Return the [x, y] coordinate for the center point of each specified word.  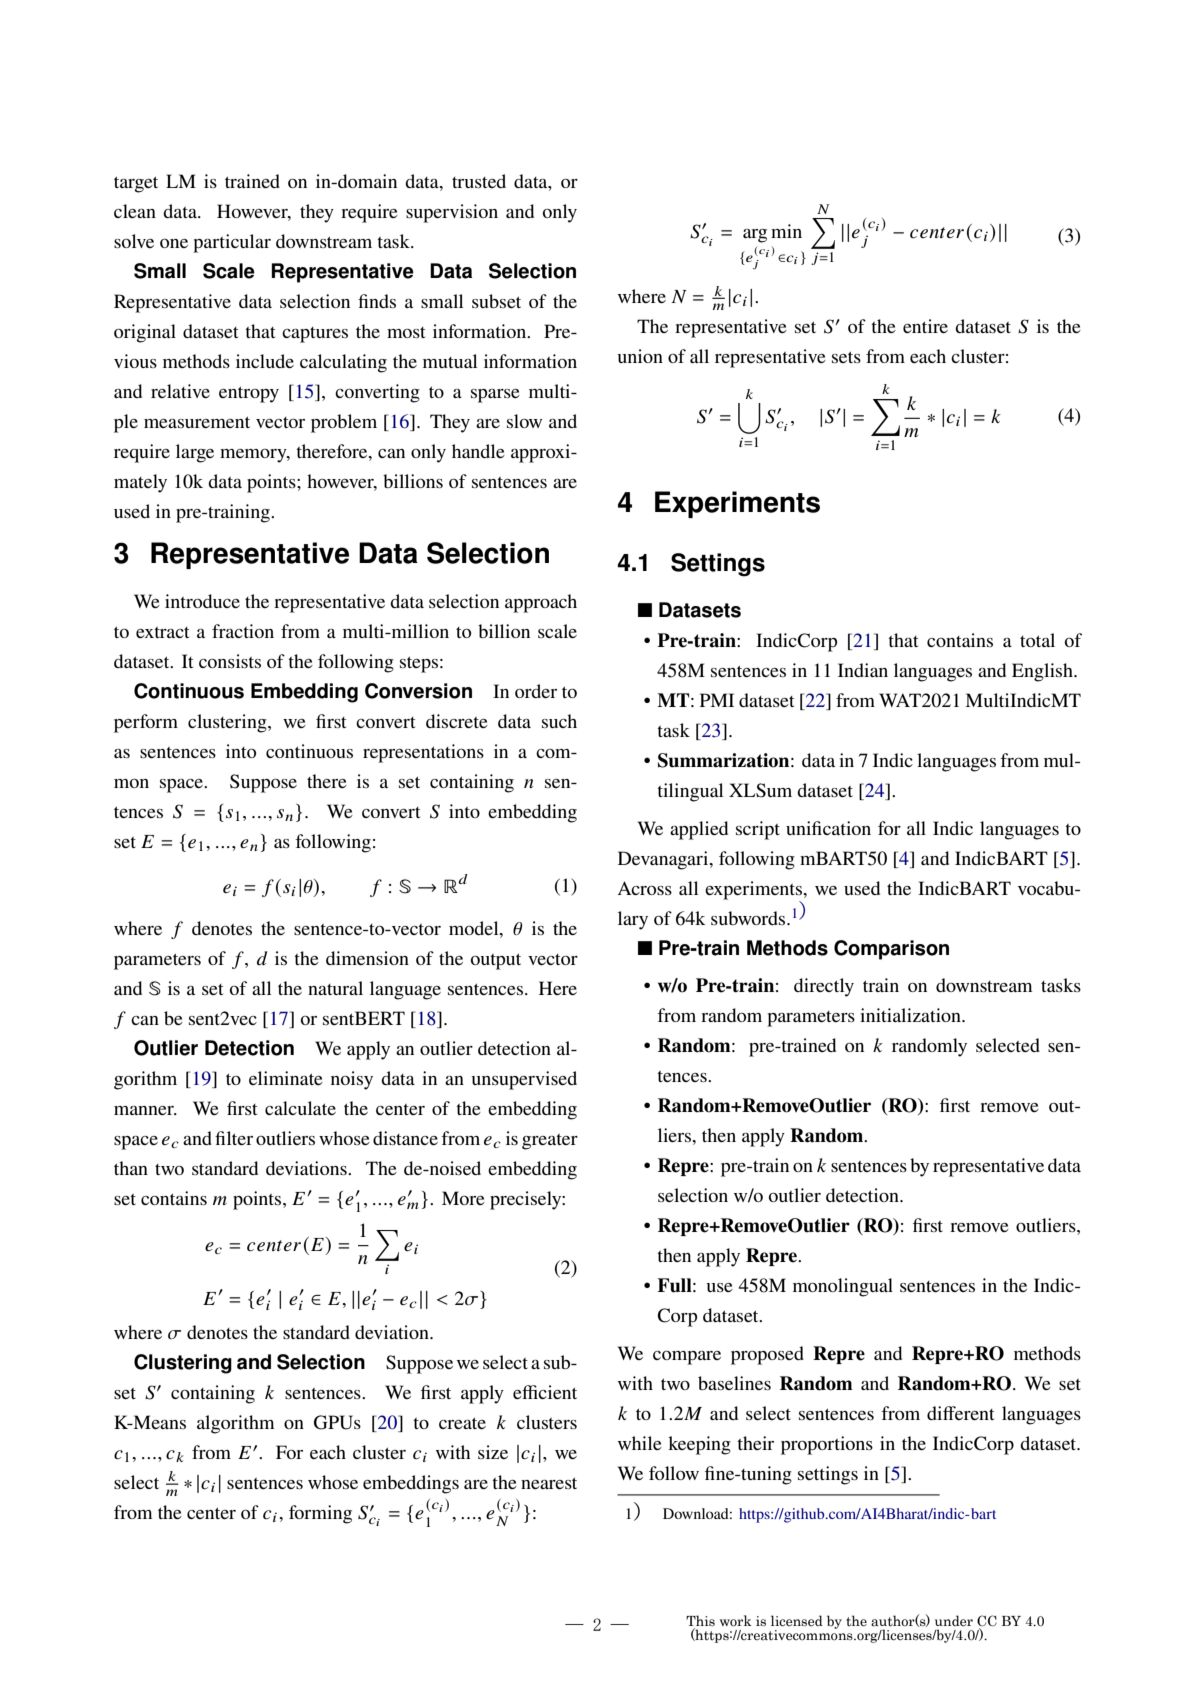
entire [925, 326]
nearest [549, 1483]
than [131, 1168]
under [954, 1621]
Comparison [891, 950]
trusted [479, 181]
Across [645, 888]
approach [541, 603]
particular [232, 243]
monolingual [843, 1287]
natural [335, 988]
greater [550, 1142]
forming [320, 1514]
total [1037, 640]
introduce [202, 601]
